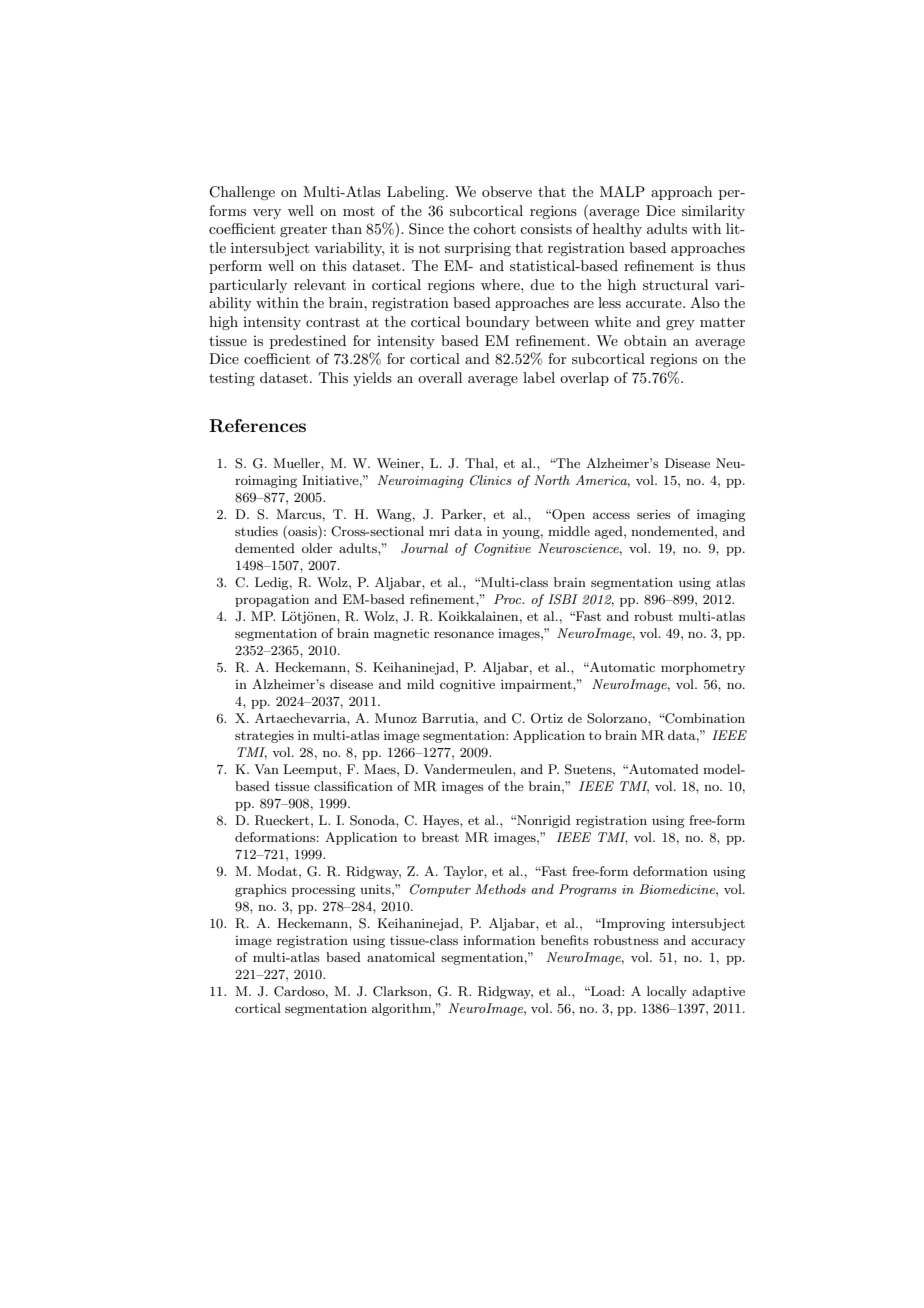  What do you see at coordinates (464, 634) in the screenshot?
I see `resonance` at bounding box center [464, 634].
